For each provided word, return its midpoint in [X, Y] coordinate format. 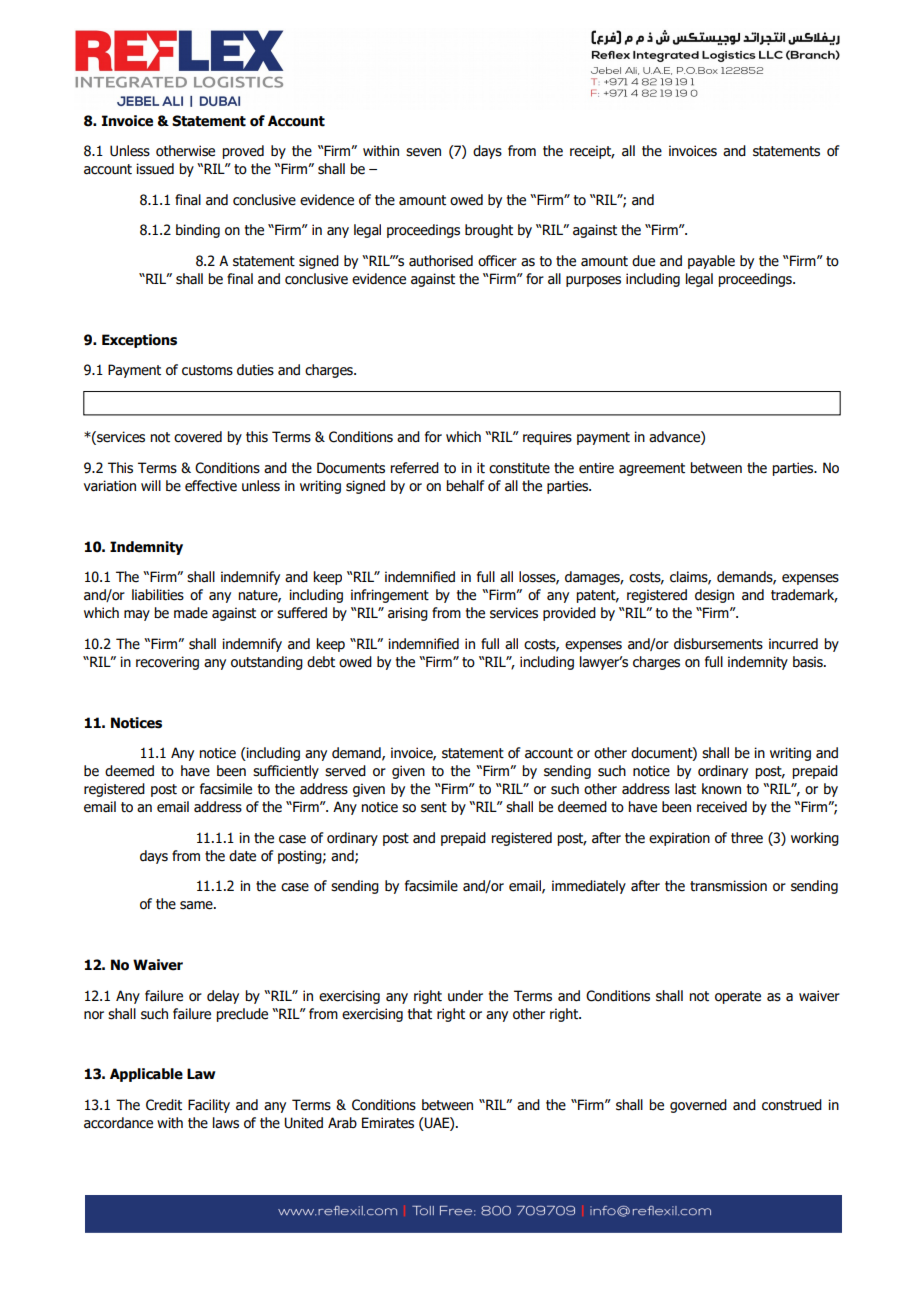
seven [423, 152]
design [714, 596]
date [242, 856]
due [643, 261]
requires [547, 438]
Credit [164, 1105]
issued [155, 169]
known [721, 789]
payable [711, 262]
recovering [167, 663]
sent [434, 807]
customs [207, 370]
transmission [728, 886]
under [465, 996]
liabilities [158, 595]
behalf [465, 486]
